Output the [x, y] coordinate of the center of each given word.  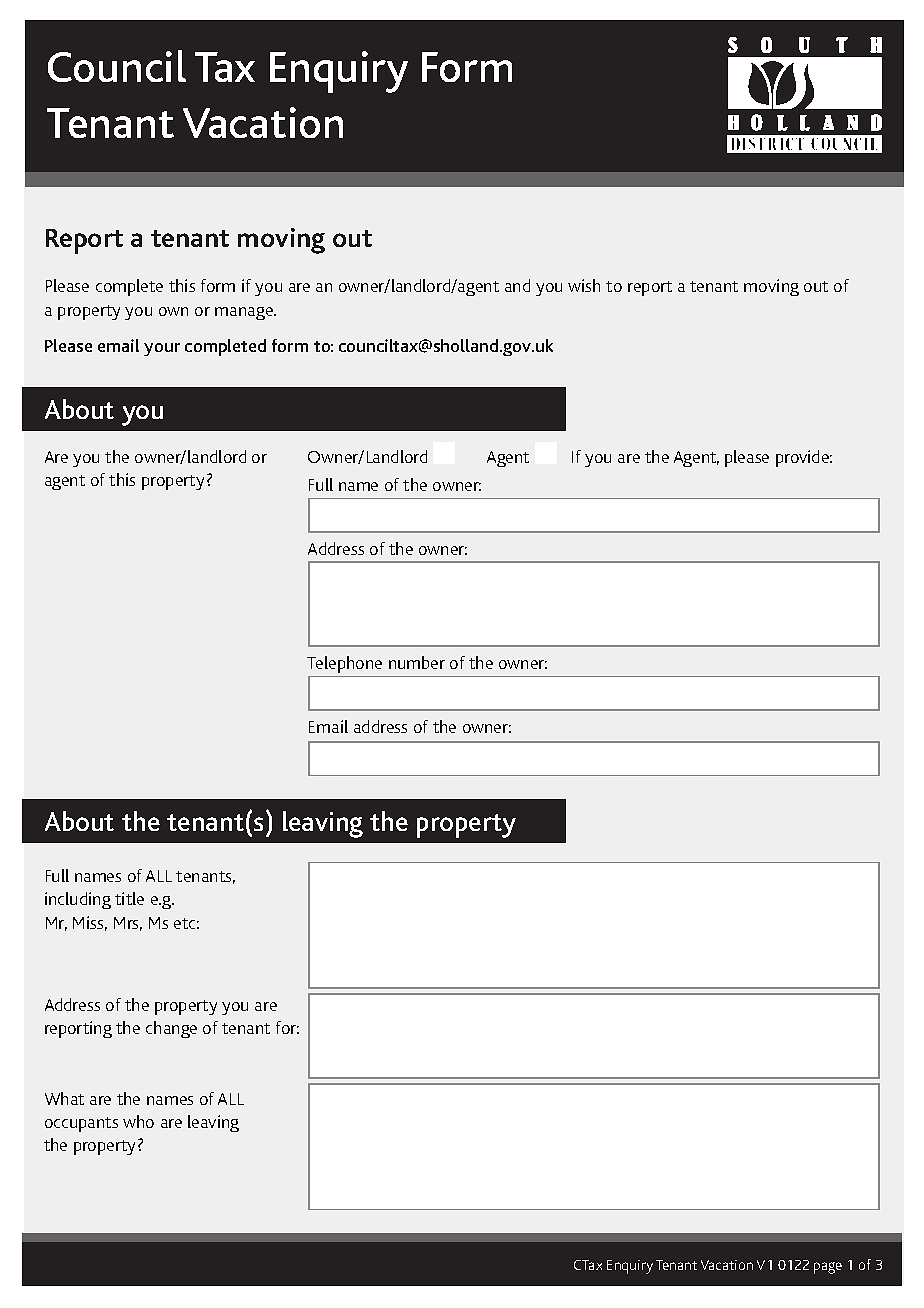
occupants [81, 1124]
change [171, 1029]
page [828, 1268]
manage [245, 313]
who [138, 1121]
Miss [90, 923]
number [417, 662]
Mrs [128, 924]
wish [584, 285]
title [129, 898]
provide [804, 458]
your [162, 349]
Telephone [344, 664]
